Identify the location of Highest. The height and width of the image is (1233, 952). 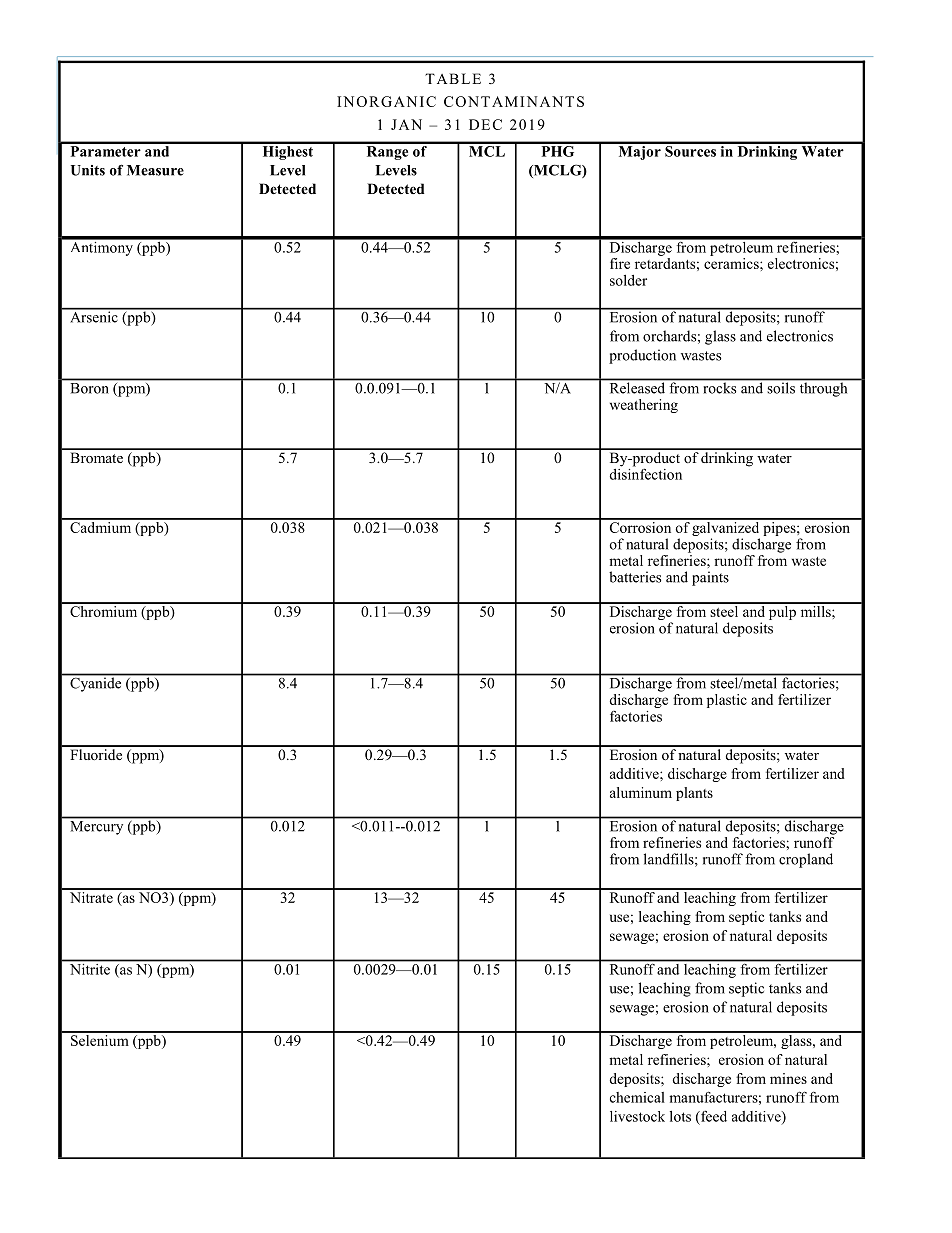
(287, 151).
